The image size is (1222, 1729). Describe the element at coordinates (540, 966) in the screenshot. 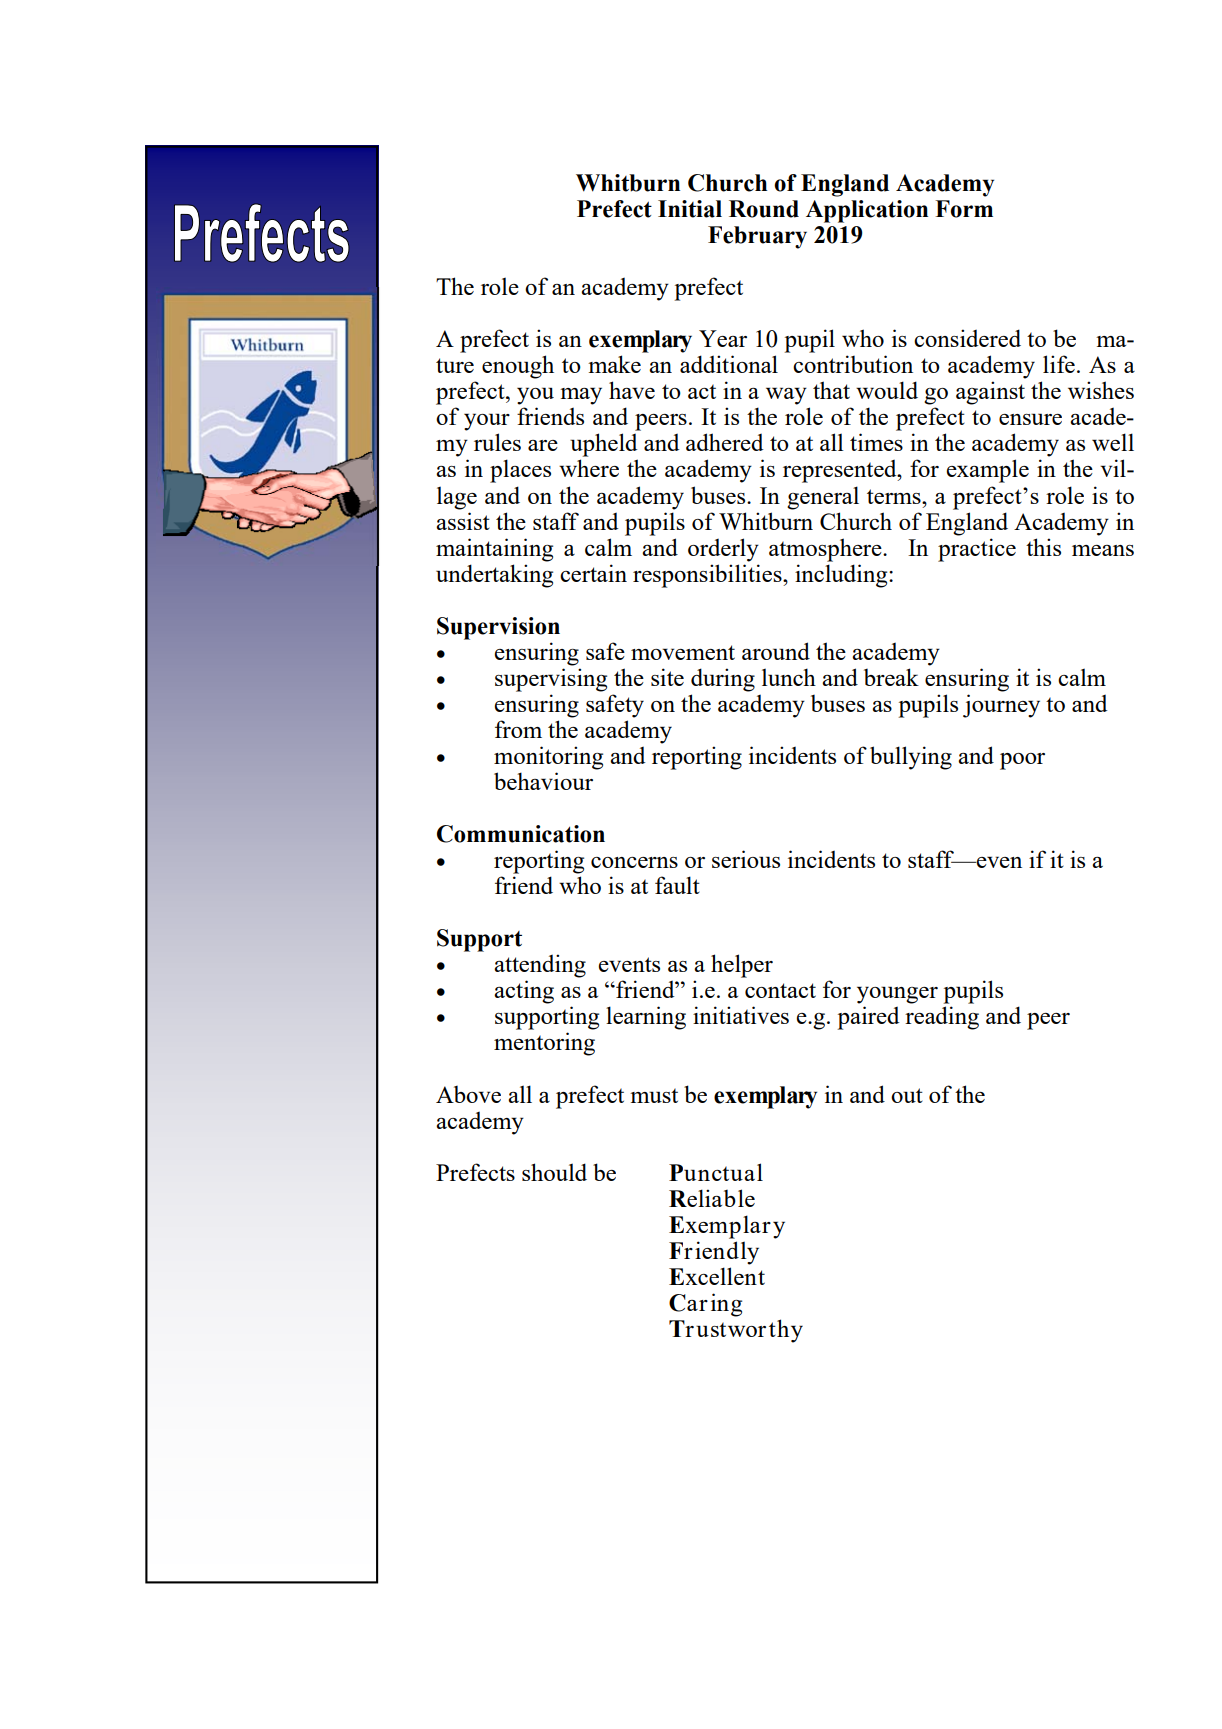

I see `attending` at that location.
